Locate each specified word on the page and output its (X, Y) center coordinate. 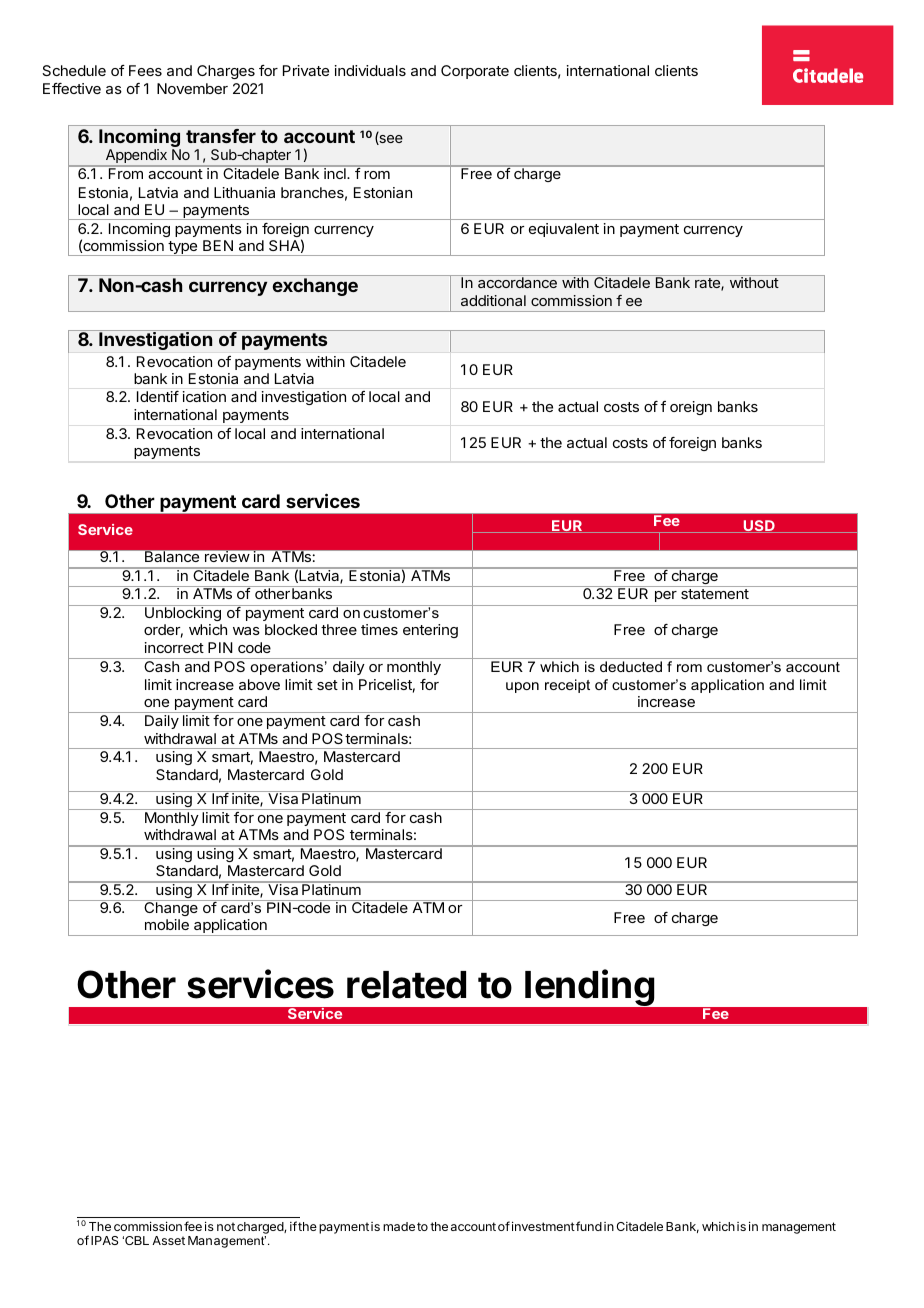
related (406, 985)
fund (588, 1226)
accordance (517, 282)
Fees (145, 70)
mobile (167, 924)
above (259, 684)
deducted (631, 666)
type (183, 248)
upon (522, 687)
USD (759, 526)
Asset (168, 1240)
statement (715, 594)
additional (493, 300)
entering (430, 631)
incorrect (174, 647)
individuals (370, 70)
